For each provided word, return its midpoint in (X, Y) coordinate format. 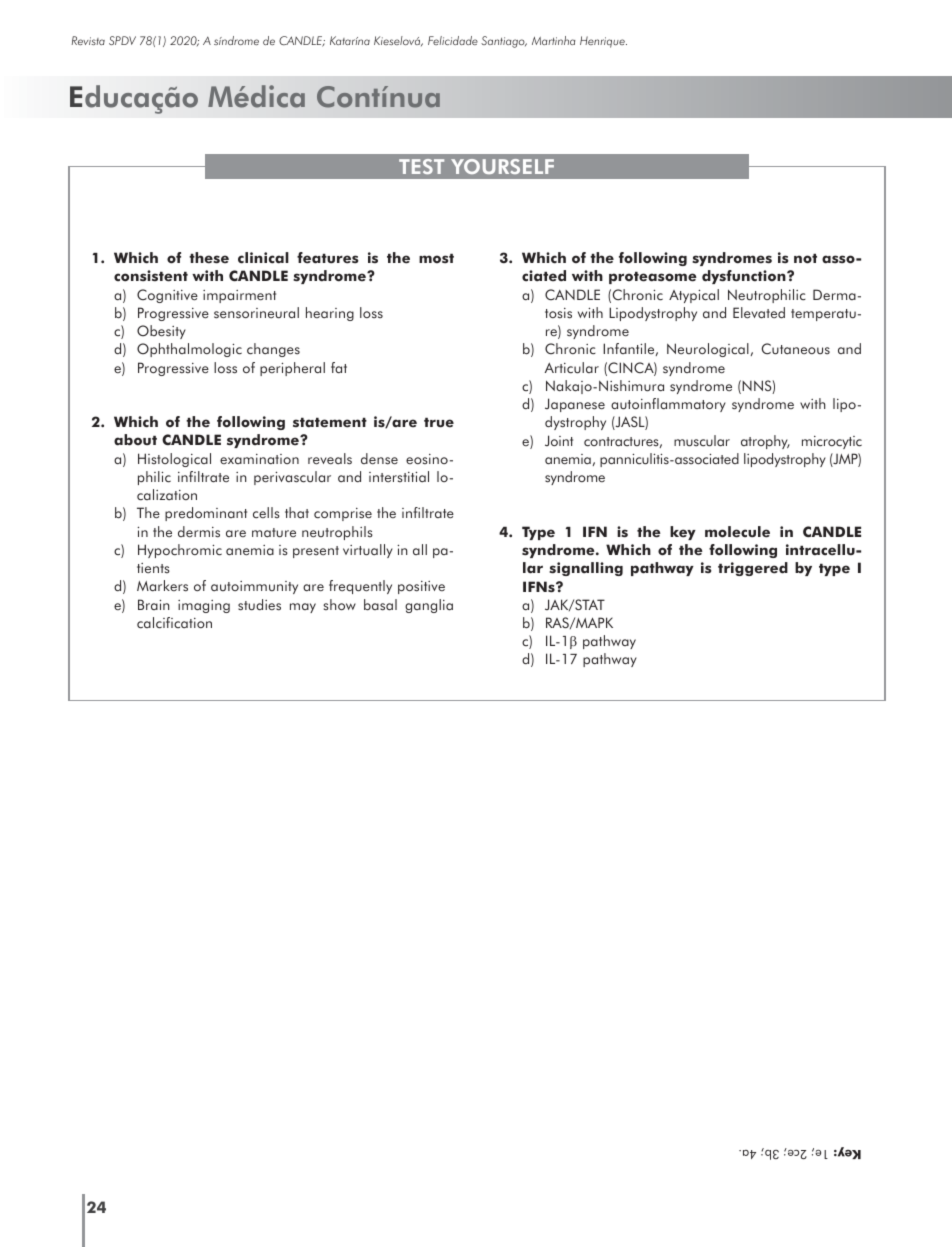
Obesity (161, 332)
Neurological (708, 350)
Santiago (504, 42)
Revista (88, 40)
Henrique (603, 42)
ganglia (429, 606)
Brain (154, 604)
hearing (330, 314)
